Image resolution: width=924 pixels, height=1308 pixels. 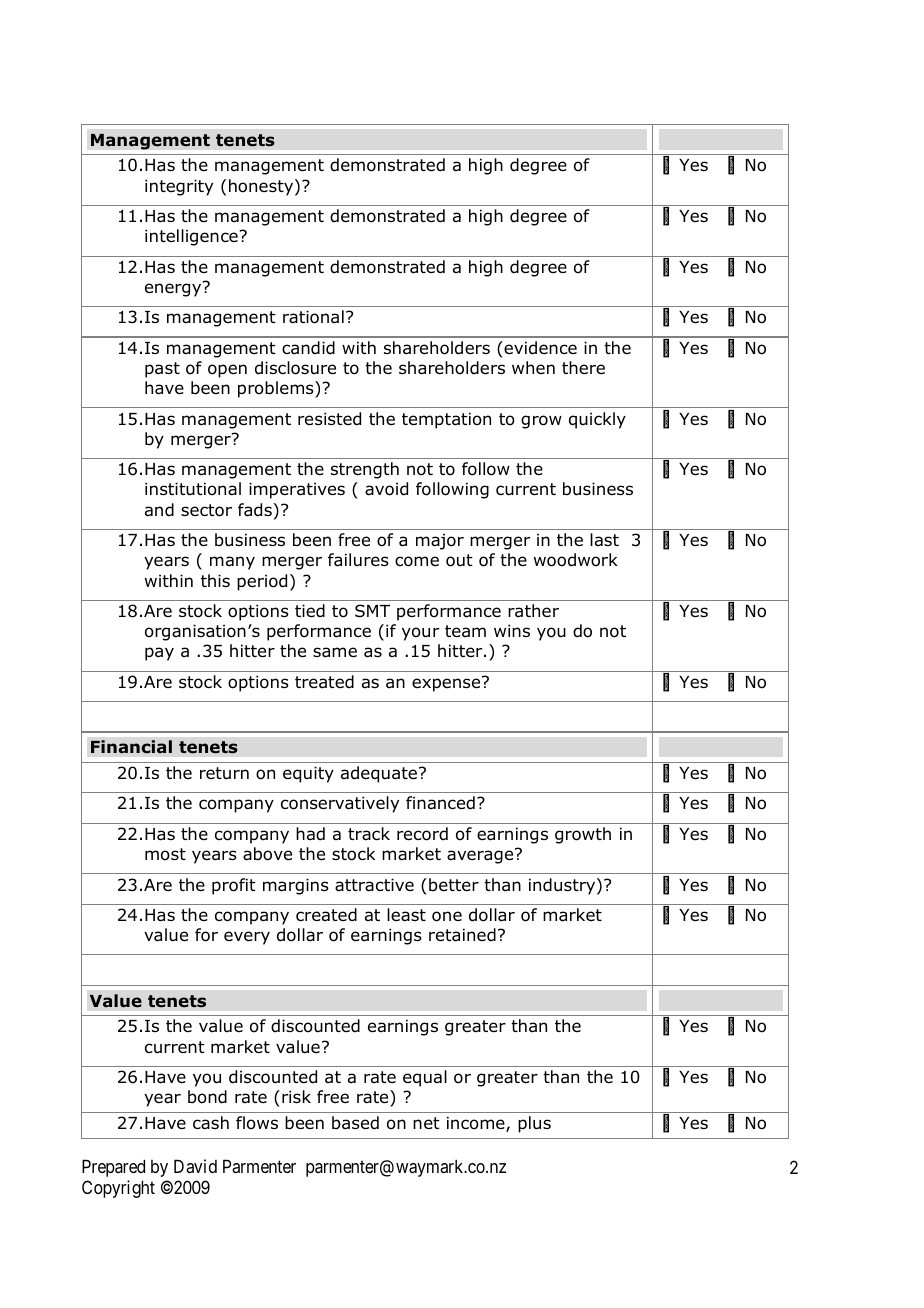 I want to click on woodwork, so click(x=576, y=560).
